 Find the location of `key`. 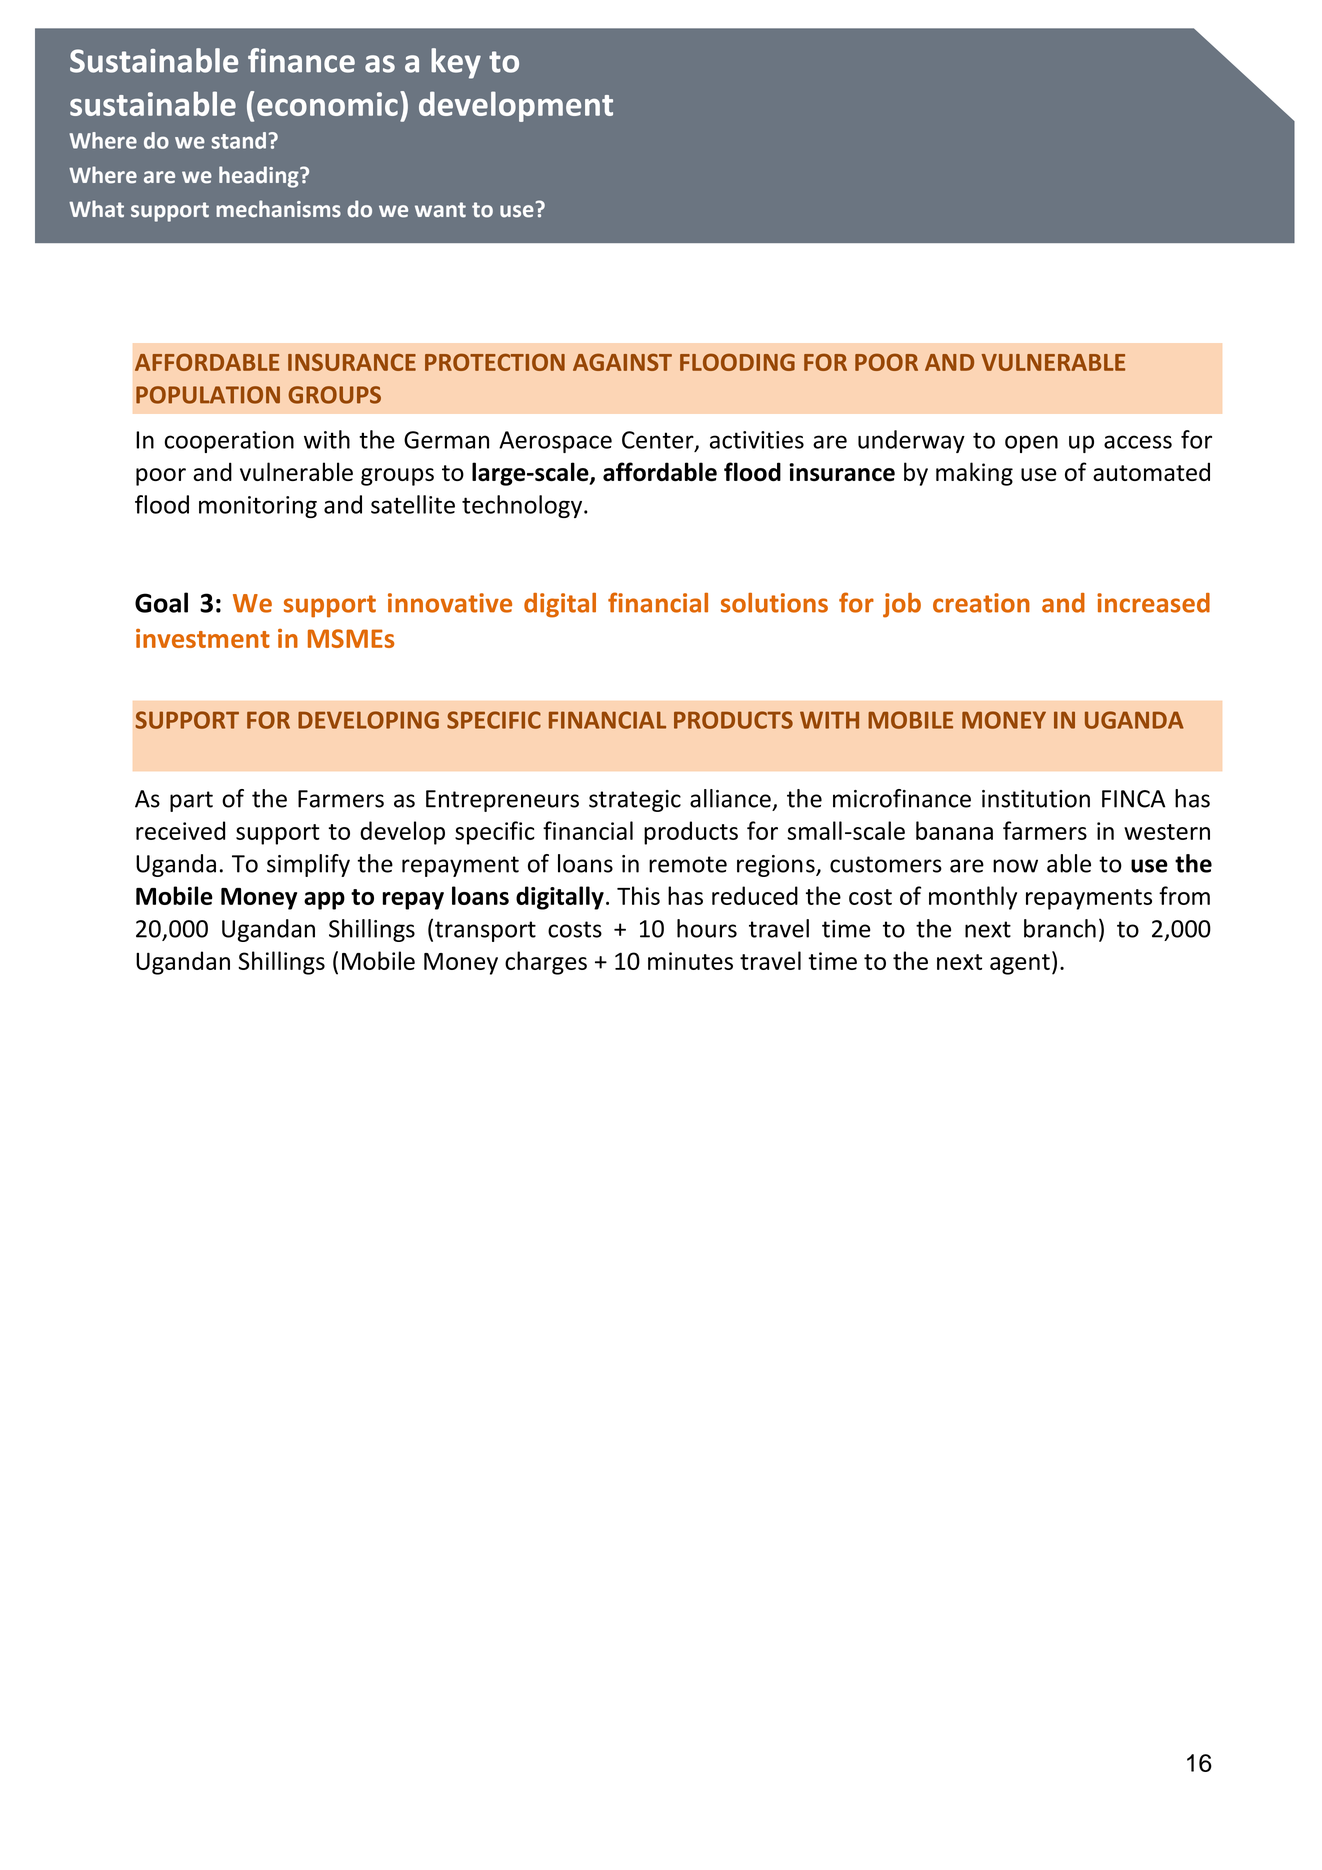

key is located at coordinates (456, 63).
